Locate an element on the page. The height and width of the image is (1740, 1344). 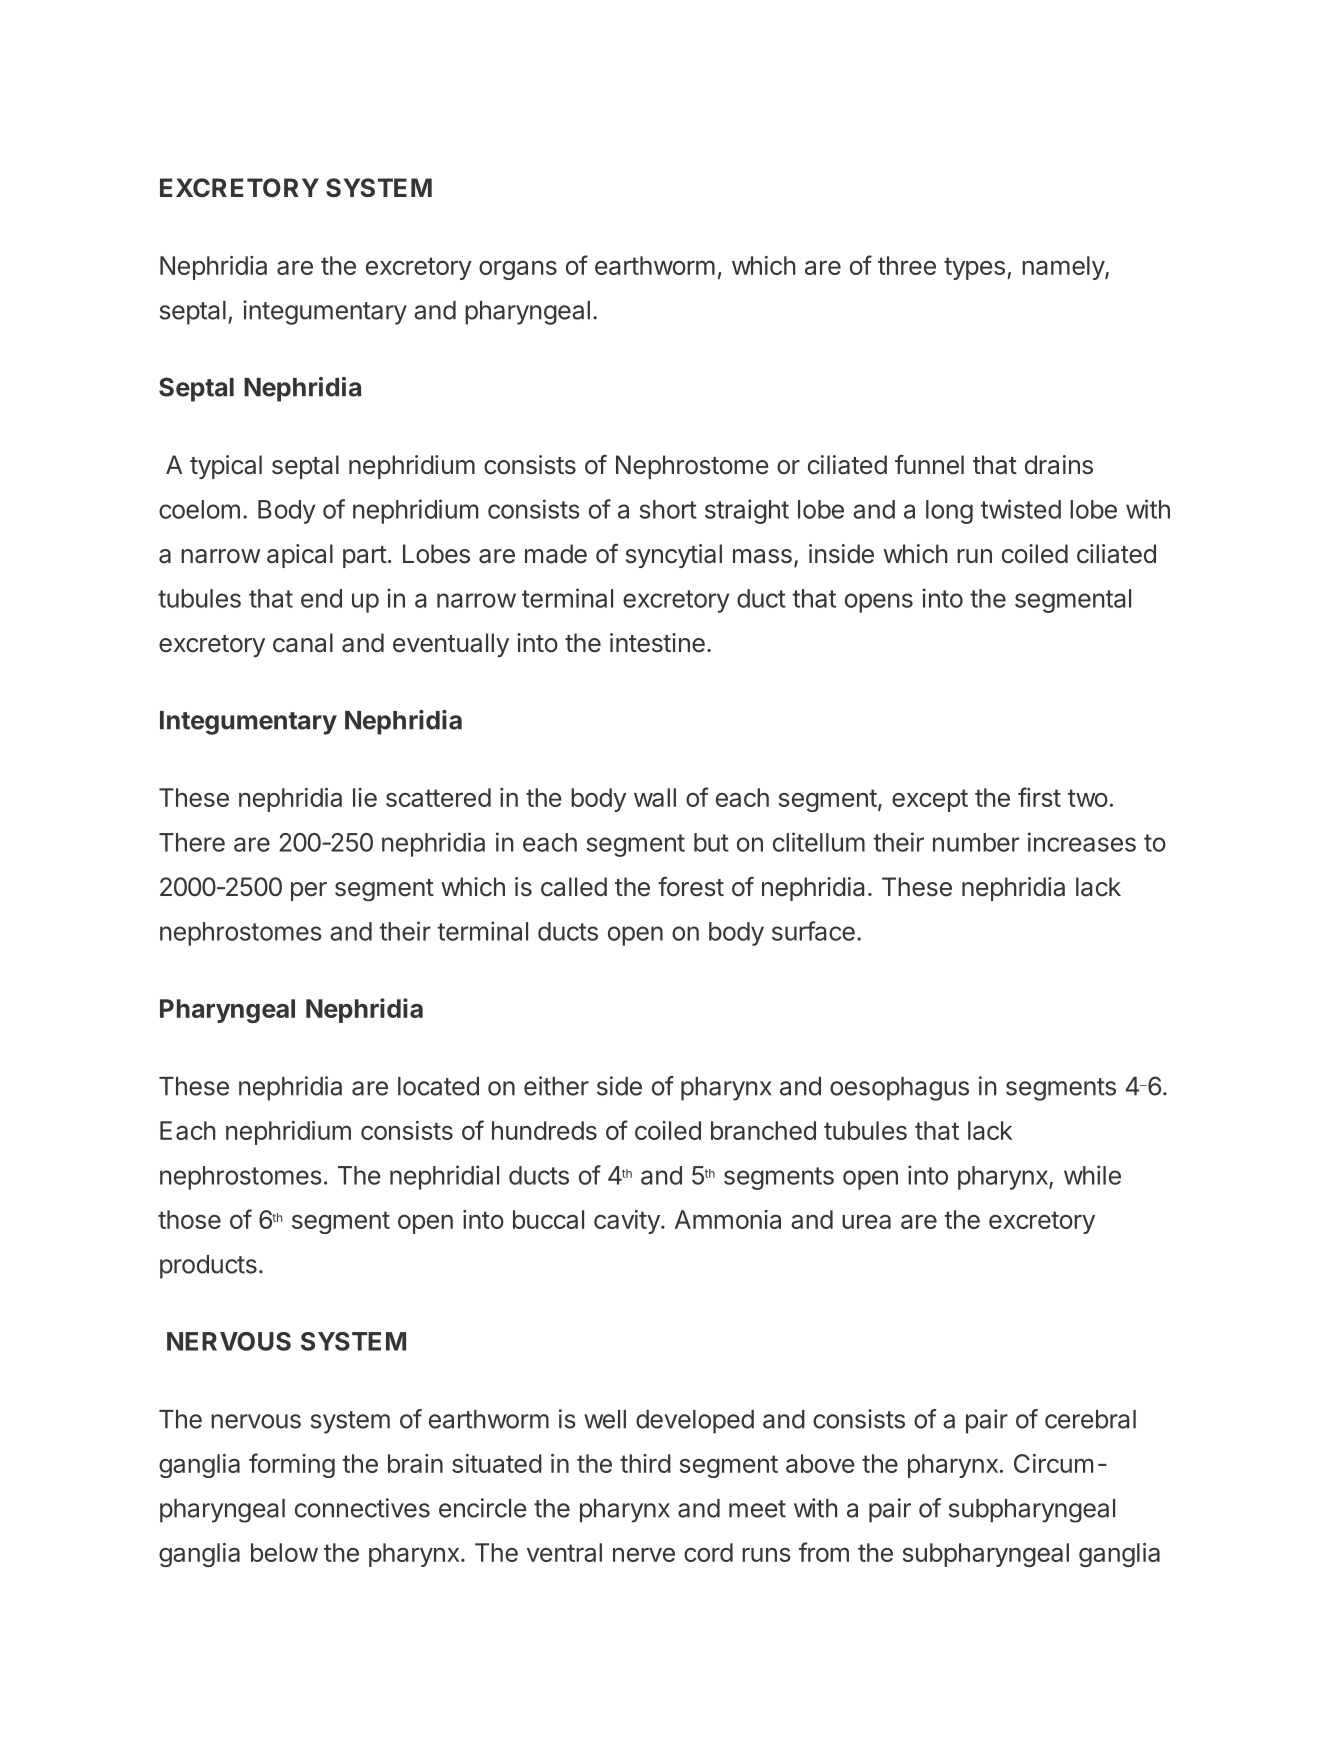
long is located at coordinates (949, 512).
